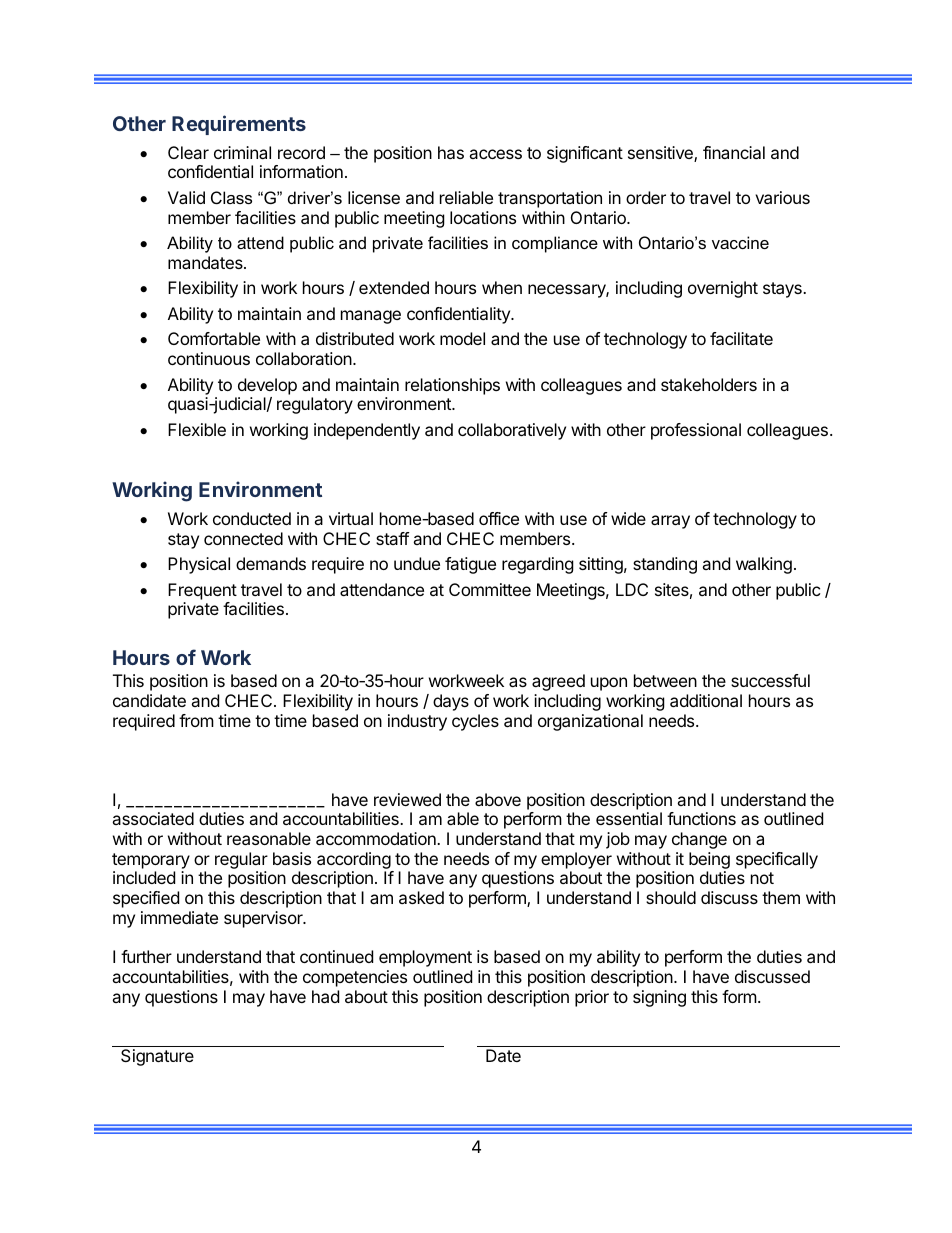 This document has height=1233, width=952. I want to click on collaboratively, so click(512, 431).
